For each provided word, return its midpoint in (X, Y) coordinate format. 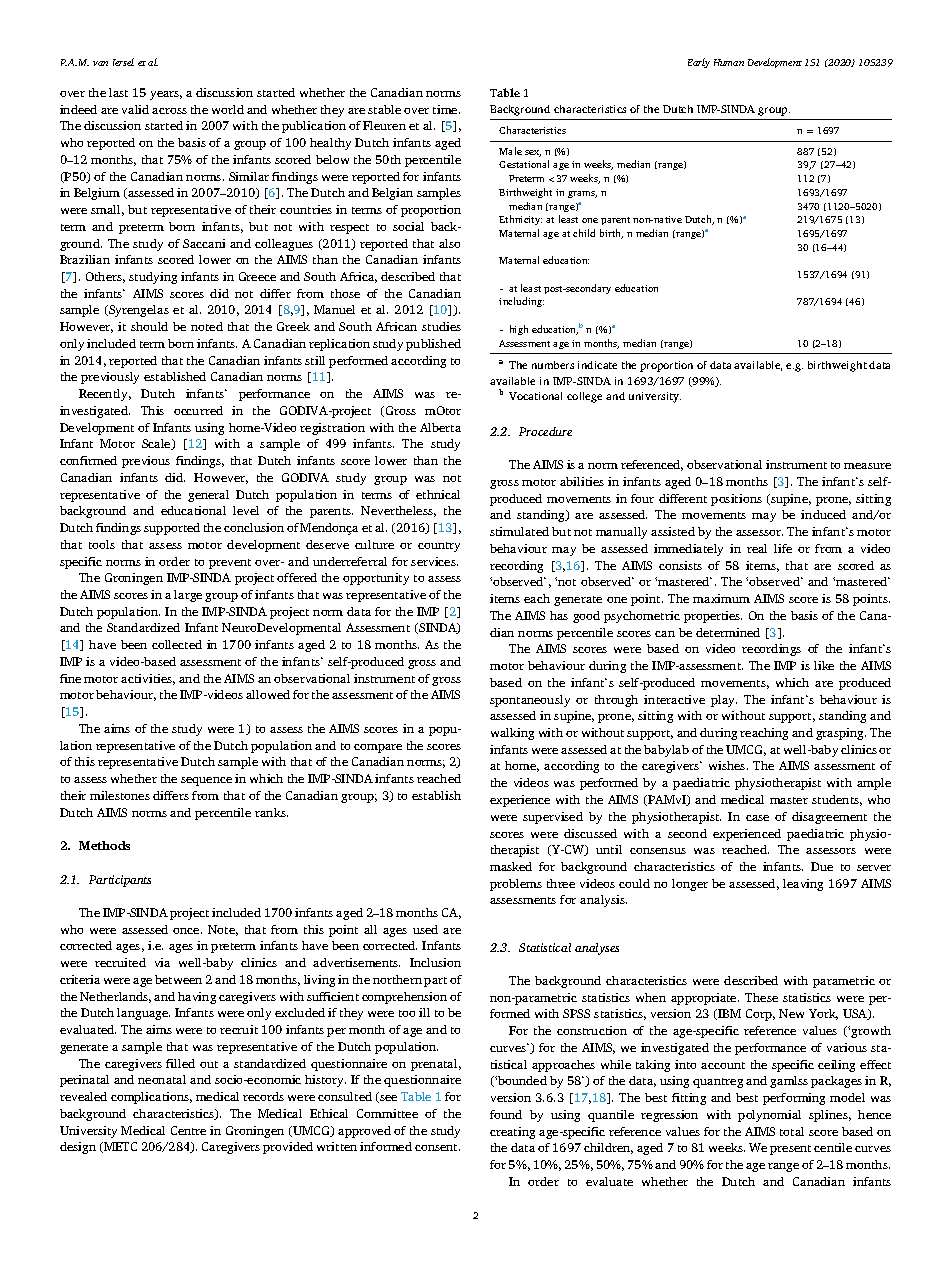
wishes (728, 765)
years (166, 95)
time (446, 109)
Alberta (440, 427)
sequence (206, 781)
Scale (157, 444)
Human (729, 62)
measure (867, 466)
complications (151, 1098)
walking (512, 734)
